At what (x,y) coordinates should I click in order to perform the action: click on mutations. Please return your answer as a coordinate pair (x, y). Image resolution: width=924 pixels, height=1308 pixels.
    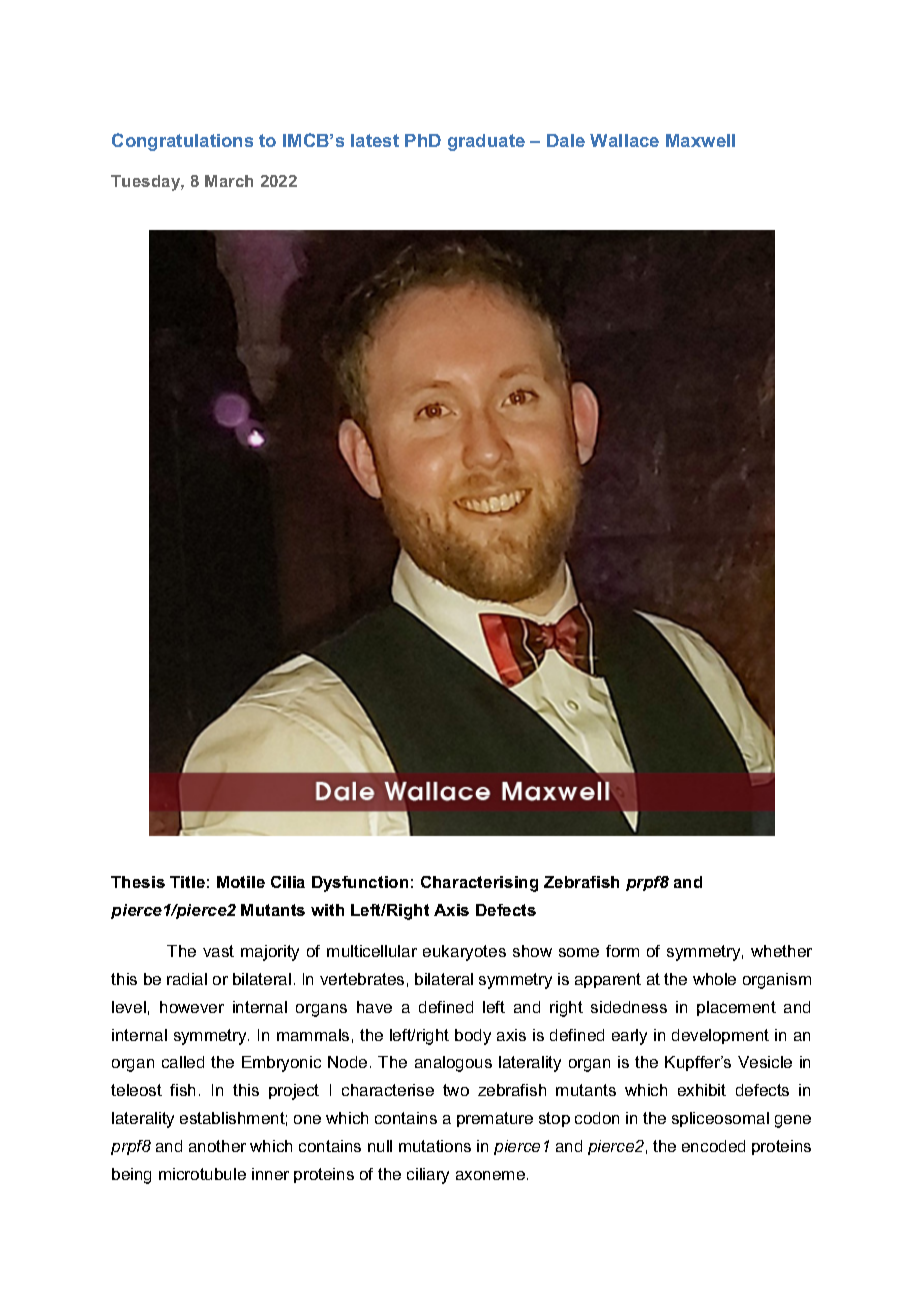
    Looking at the image, I should click on (435, 1146).
